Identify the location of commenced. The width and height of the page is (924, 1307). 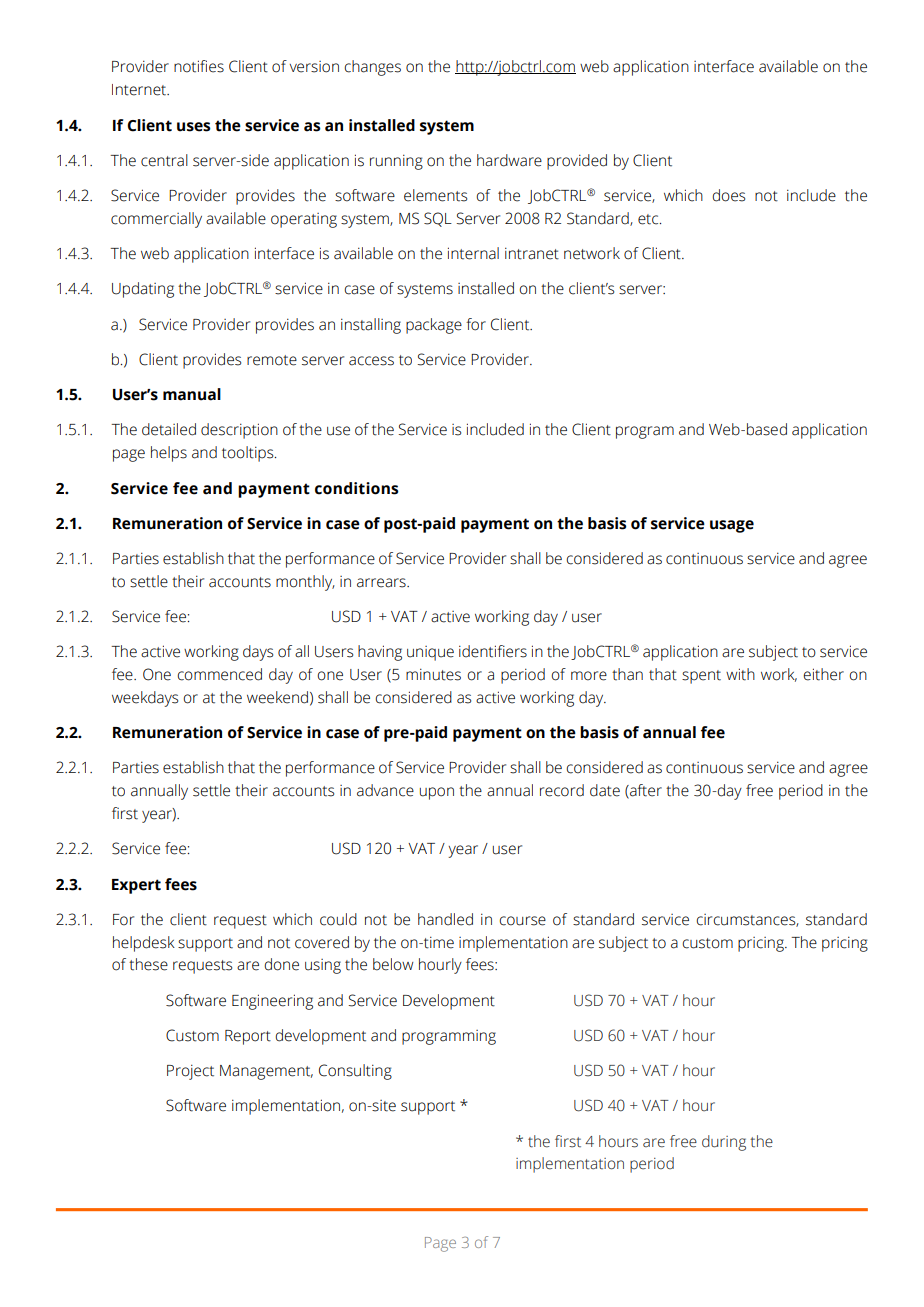
(219, 674).
